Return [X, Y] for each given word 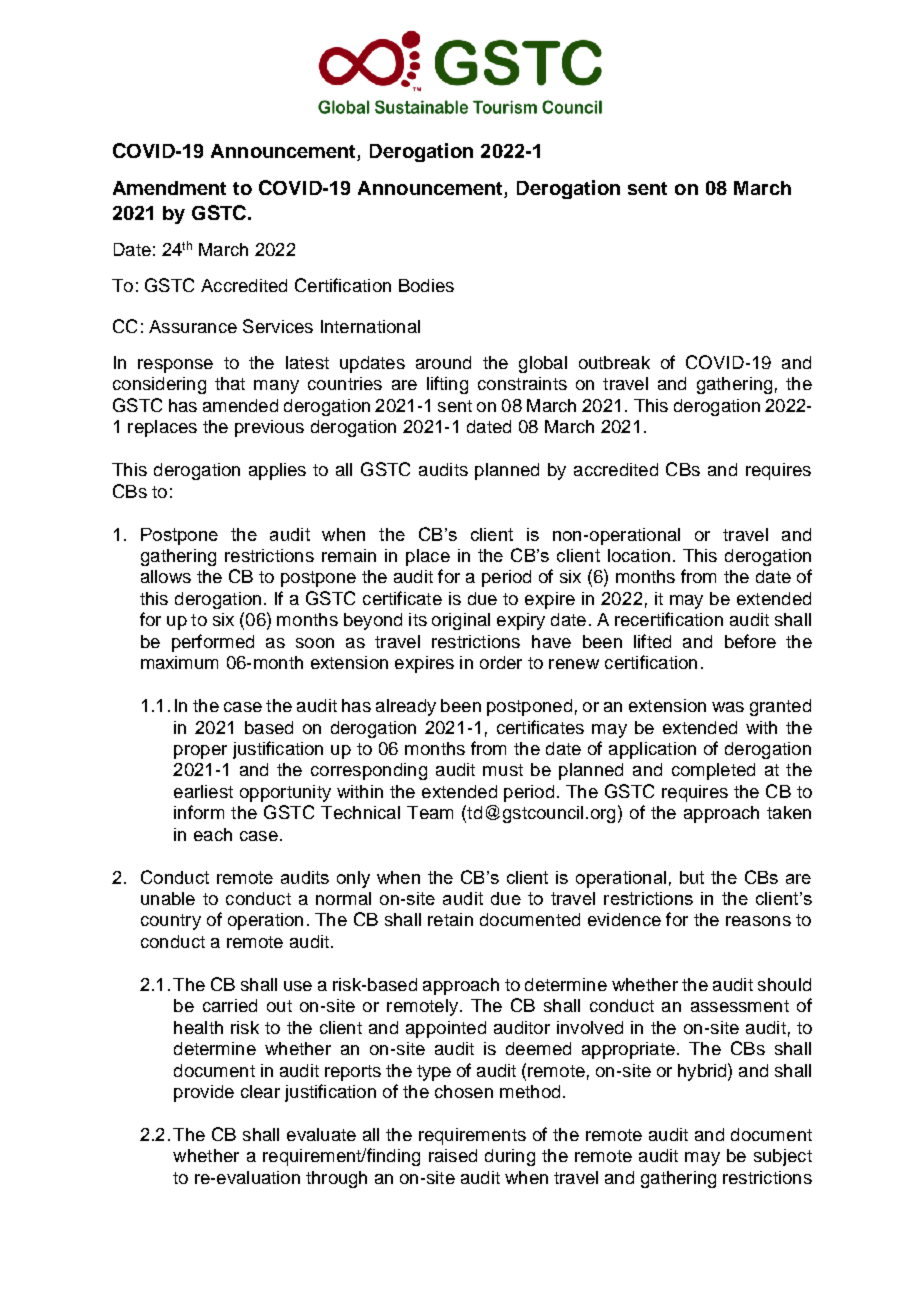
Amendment [169, 188]
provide [204, 1093]
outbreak [614, 362]
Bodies [426, 285]
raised [453, 1155]
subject [783, 1157]
